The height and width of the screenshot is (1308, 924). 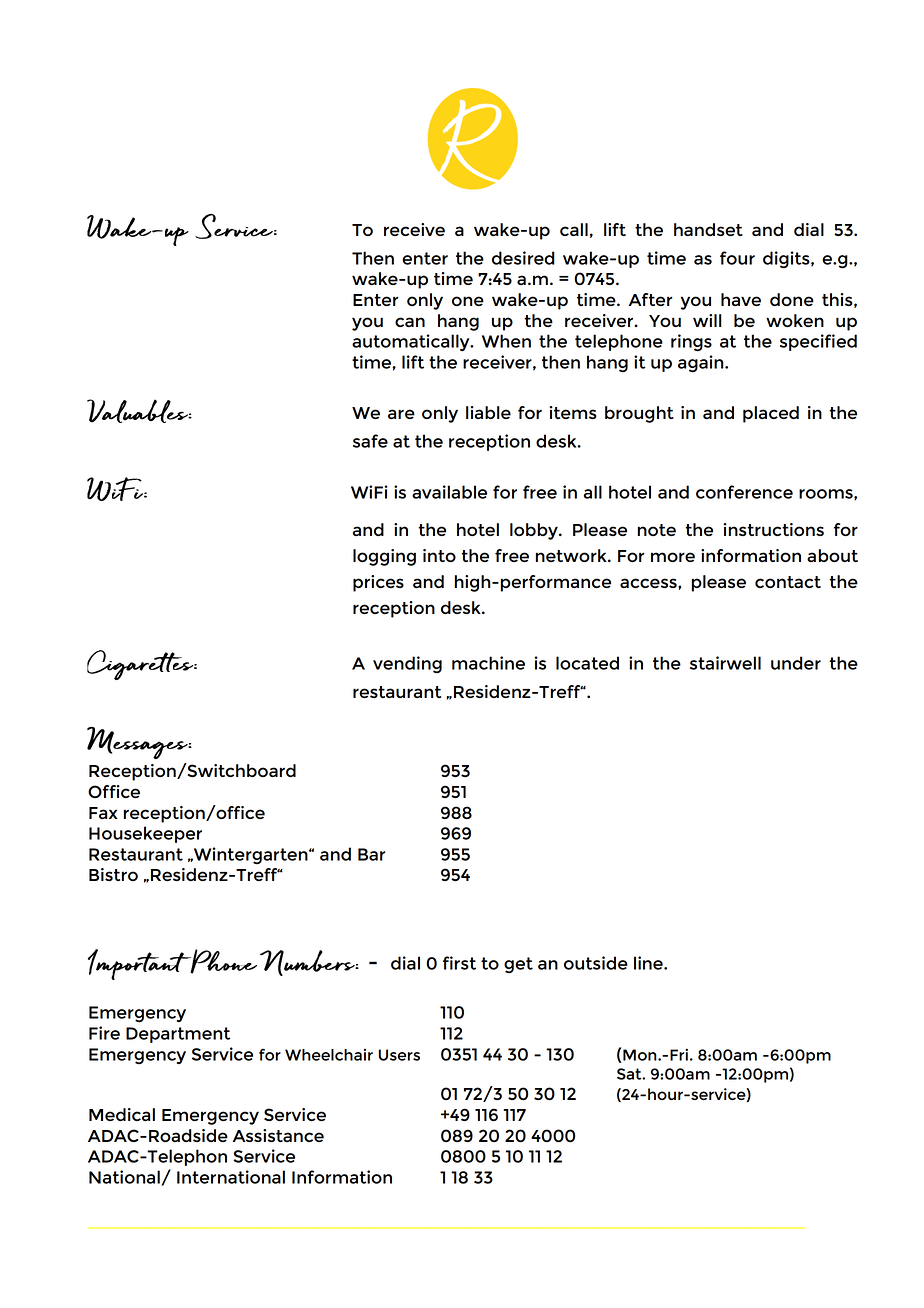 I want to click on Medical, so click(x=122, y=1114).
